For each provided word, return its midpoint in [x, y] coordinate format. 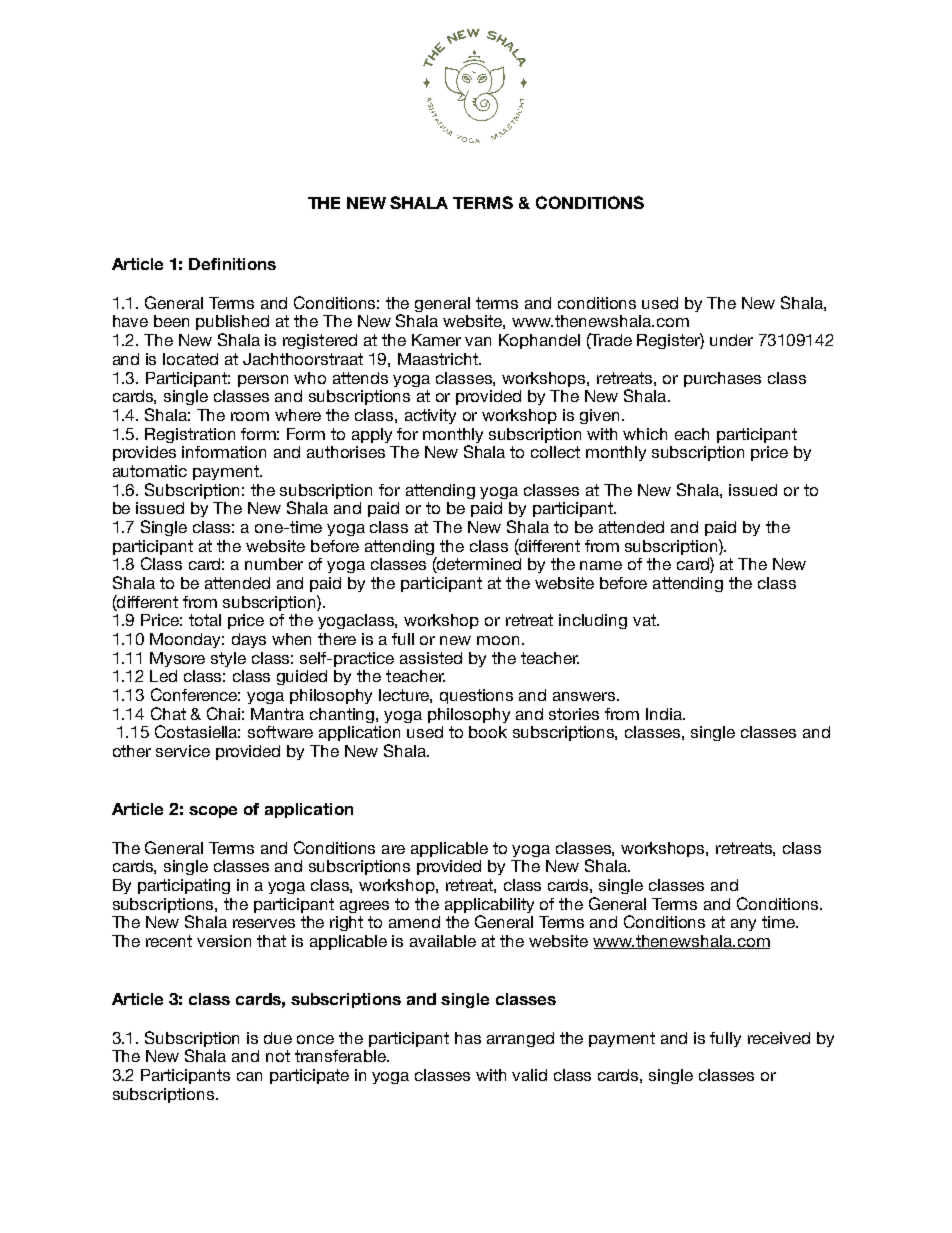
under [731, 340]
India [665, 714]
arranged [520, 1039]
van [478, 341]
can [249, 1076]
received [779, 1038]
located [190, 359]
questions [476, 696]
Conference [195, 694]
